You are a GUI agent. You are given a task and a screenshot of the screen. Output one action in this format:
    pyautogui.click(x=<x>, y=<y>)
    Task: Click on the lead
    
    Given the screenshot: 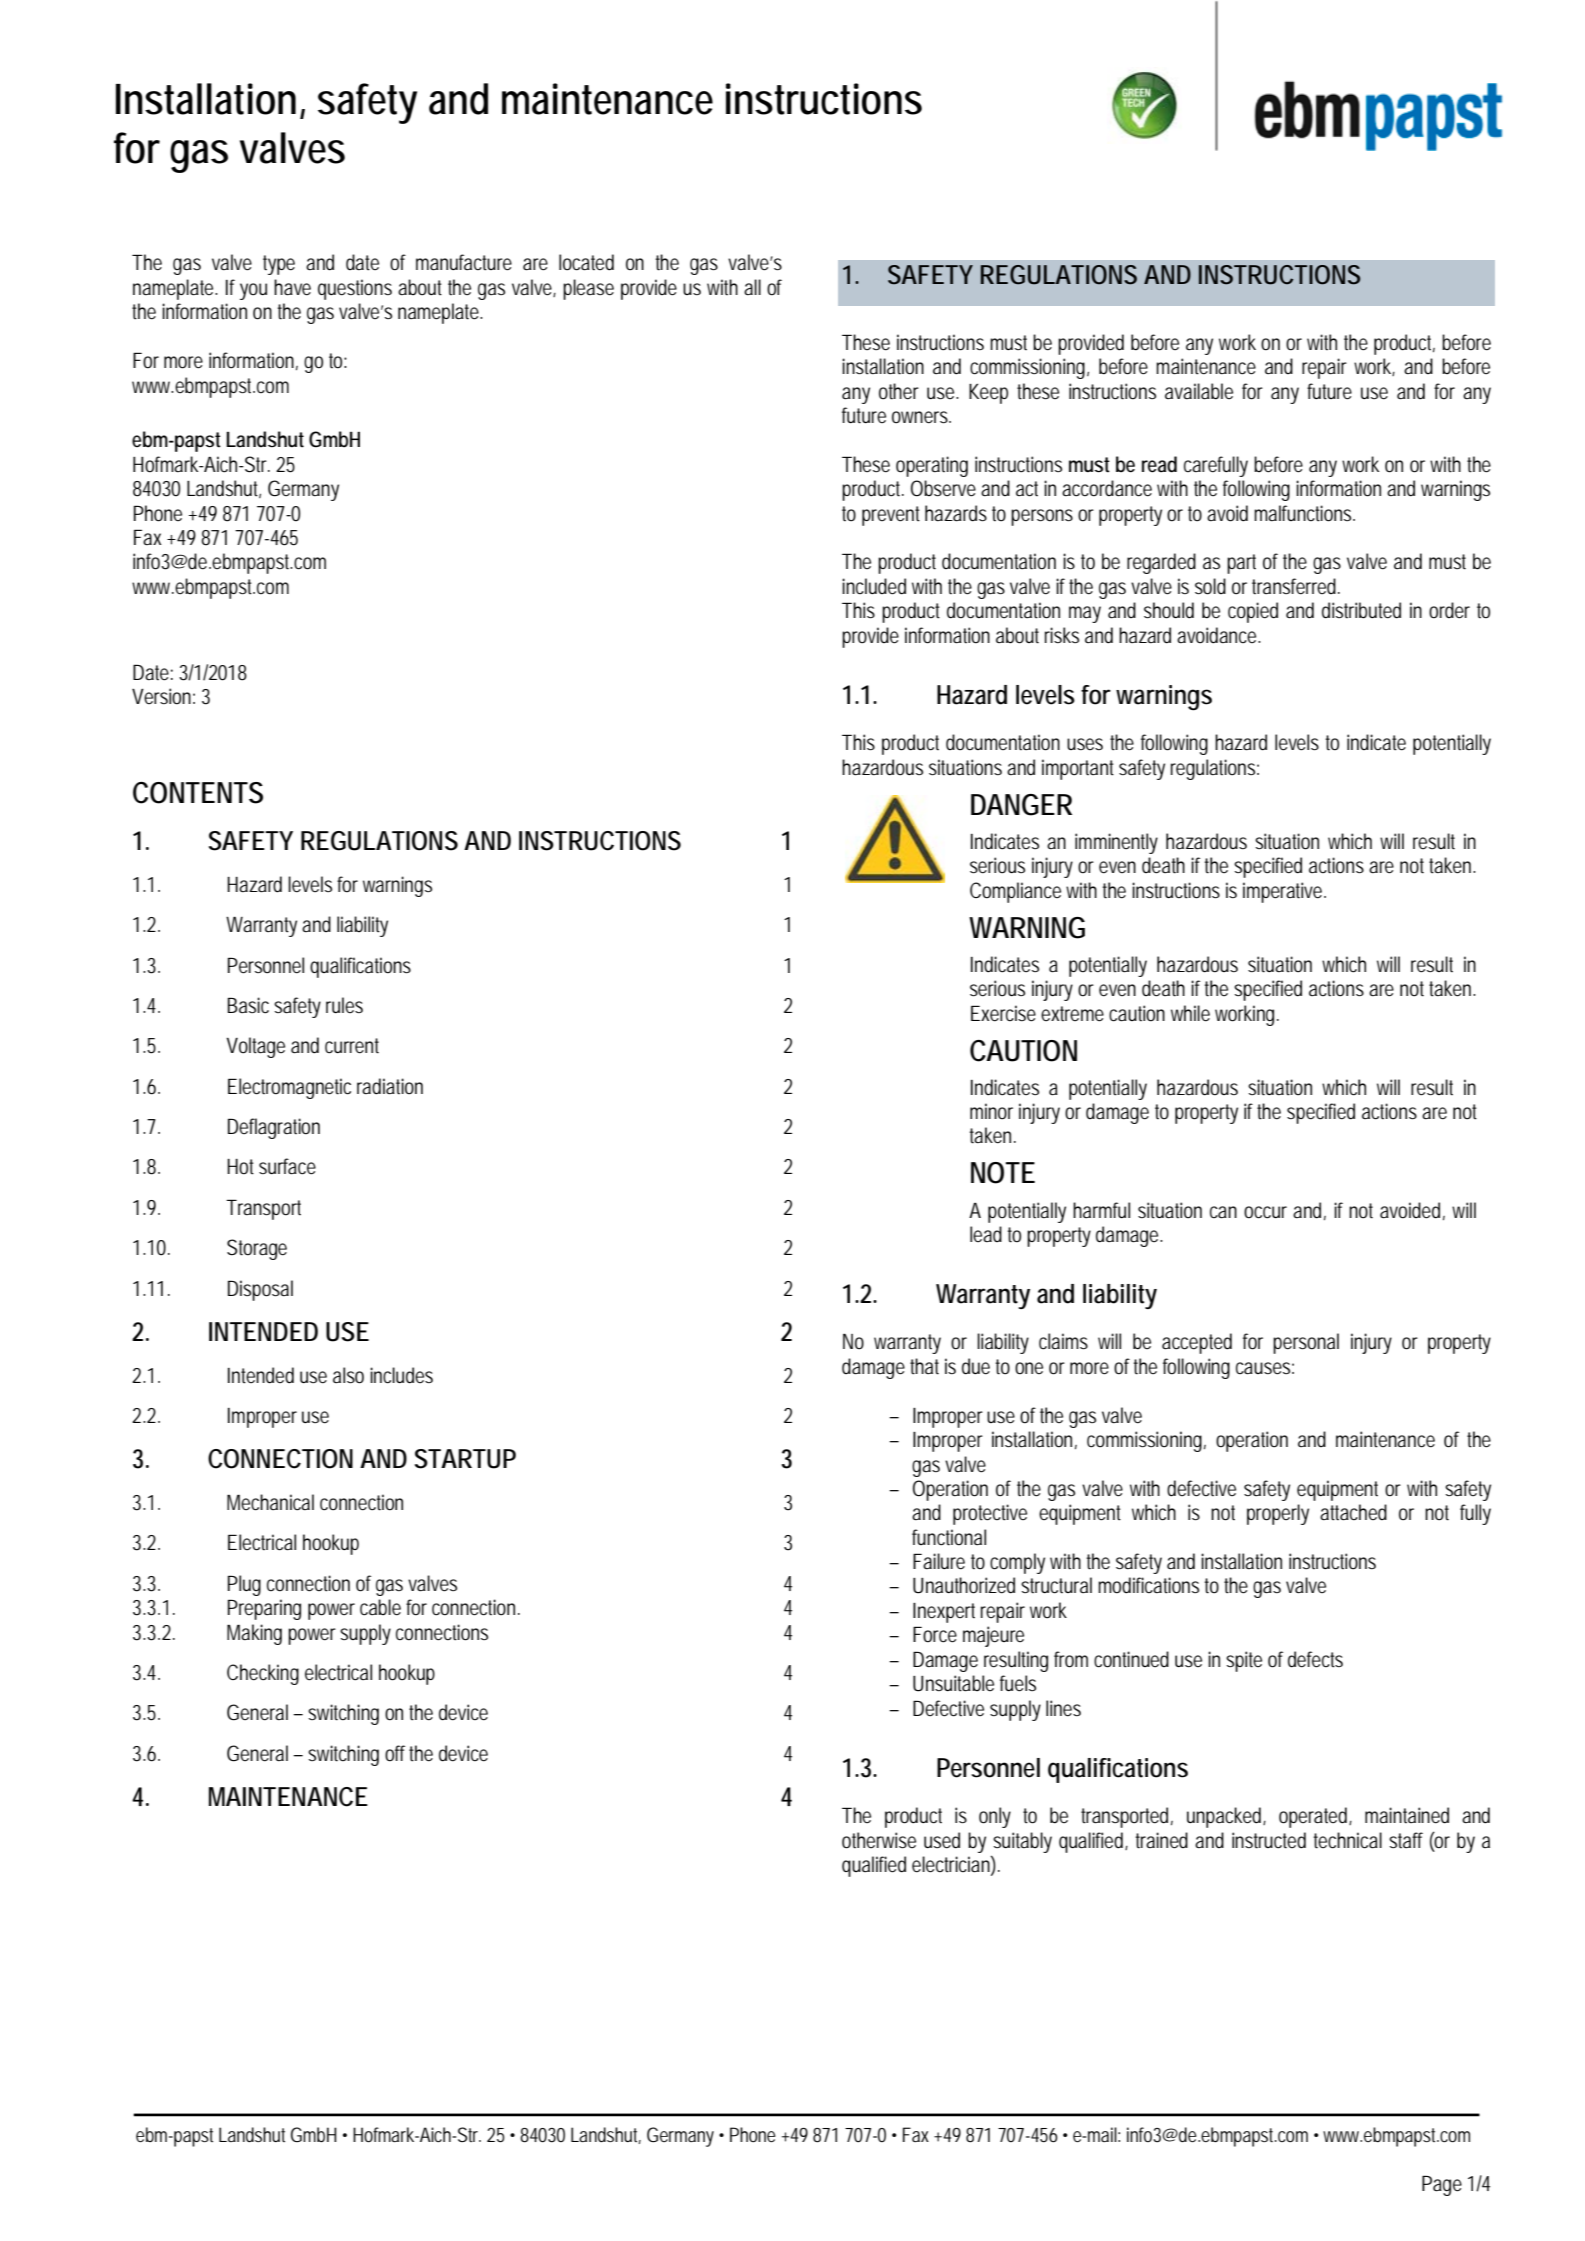 What is the action you would take?
    pyautogui.click(x=986, y=1234)
